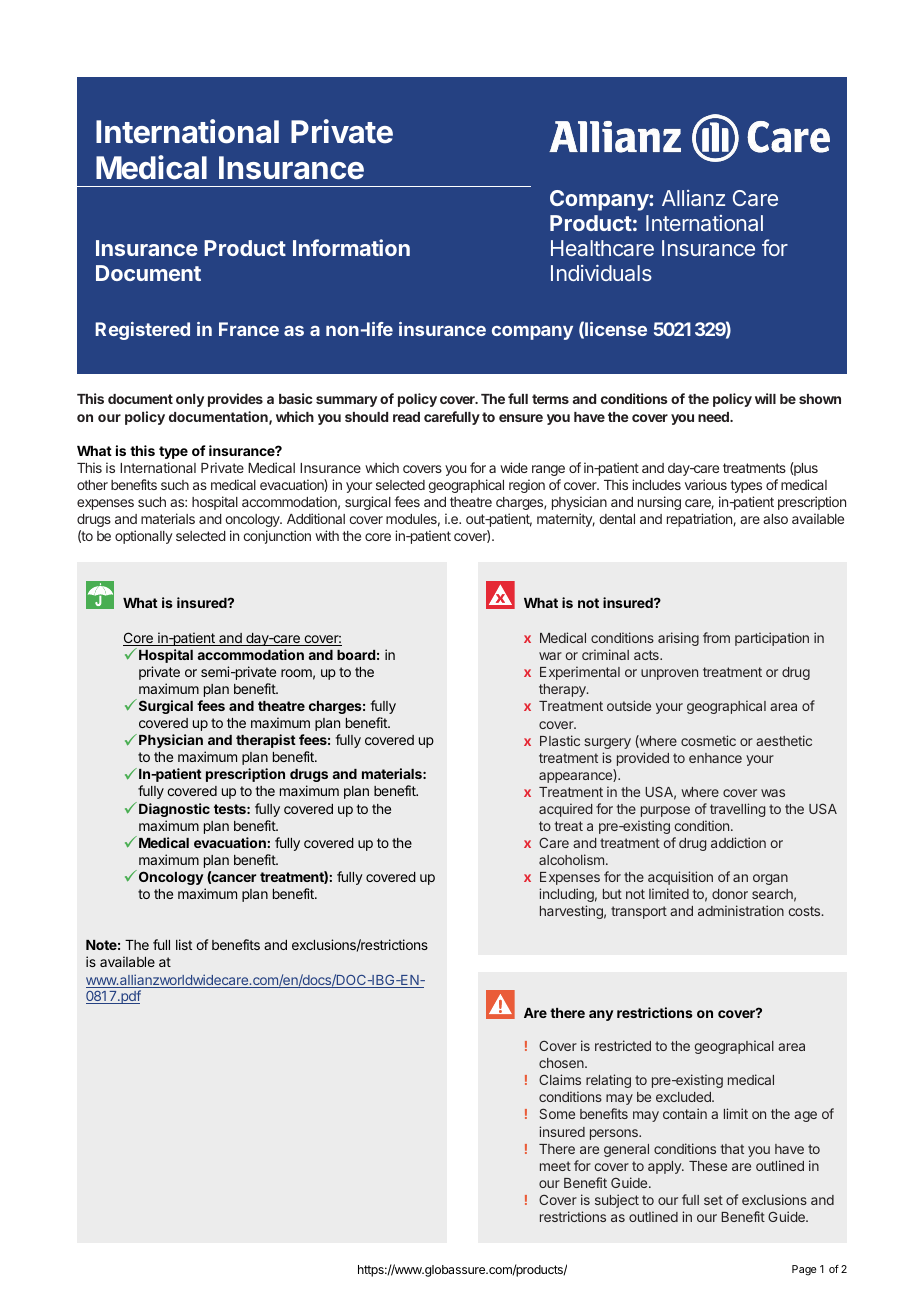  What do you see at coordinates (555, 1166) in the document?
I see `meet` at bounding box center [555, 1166].
